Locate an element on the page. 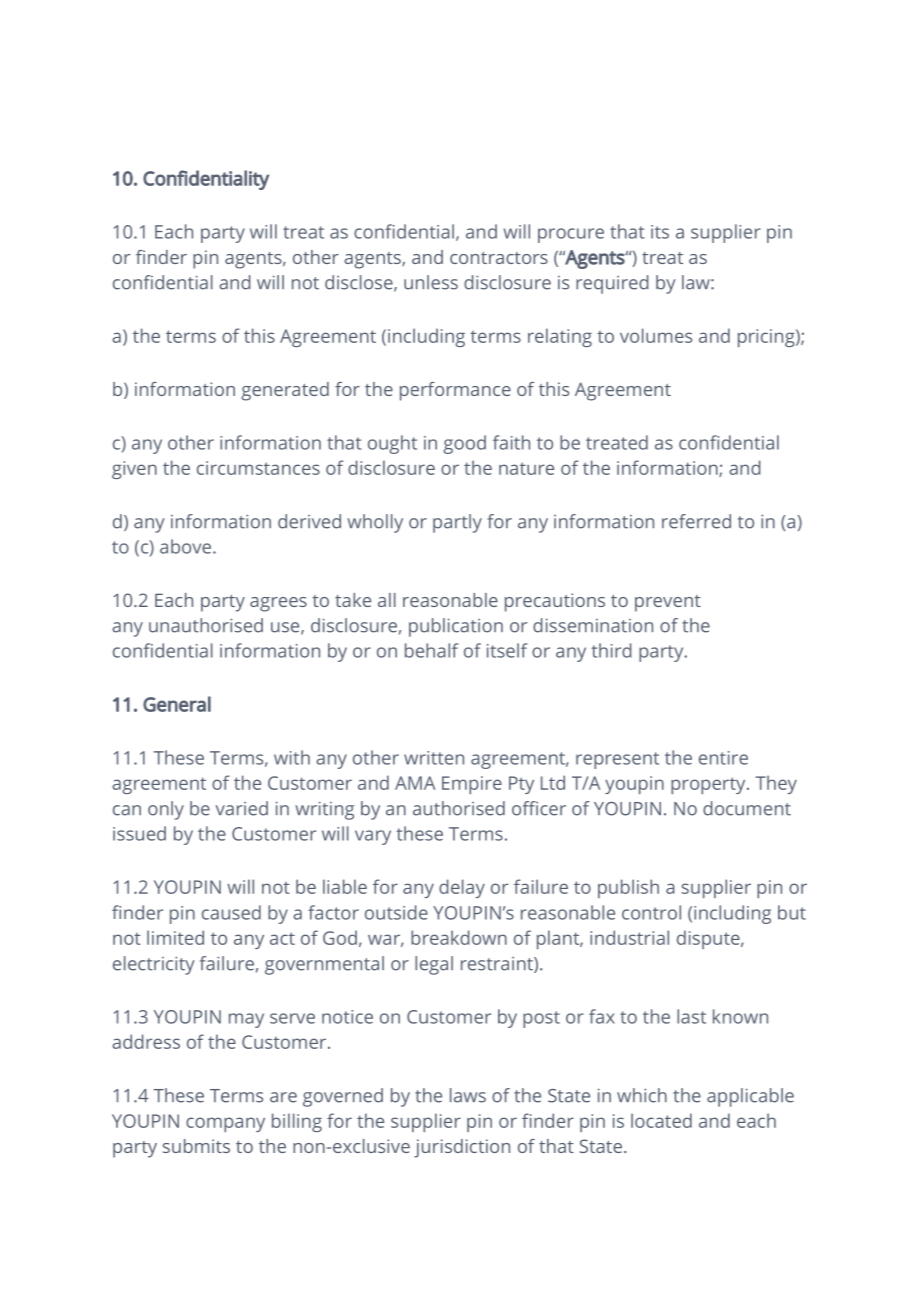 The image size is (924, 1308). behalf is located at coordinates (431, 650).
